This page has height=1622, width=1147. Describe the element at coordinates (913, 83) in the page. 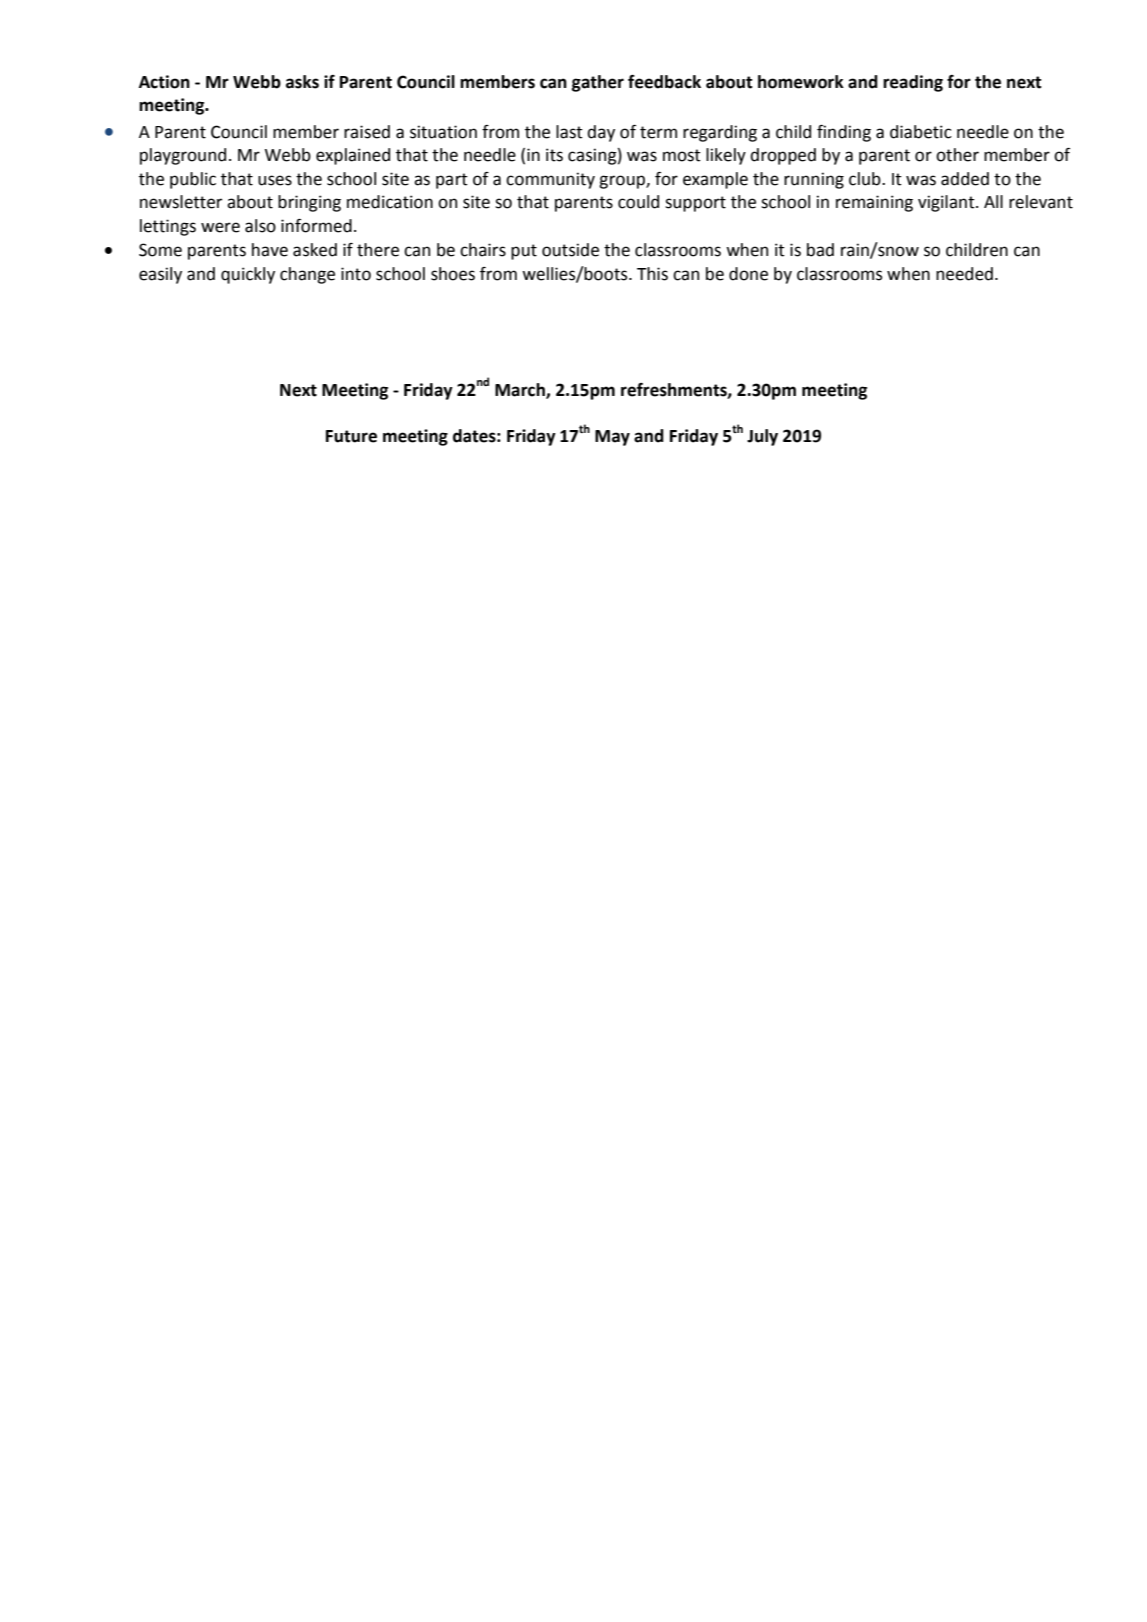

I see `reading` at that location.
